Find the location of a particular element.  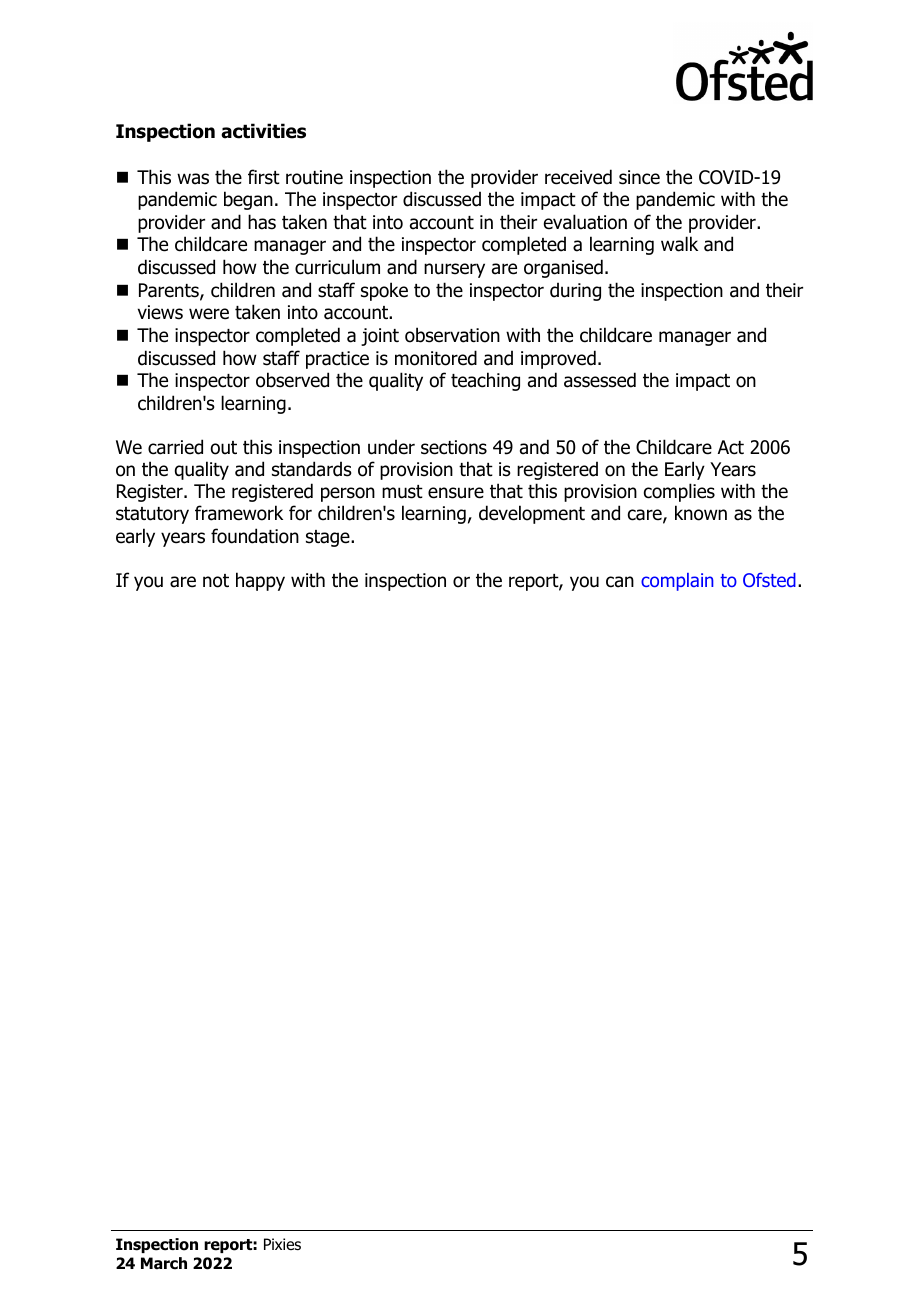

was is located at coordinates (193, 179).
